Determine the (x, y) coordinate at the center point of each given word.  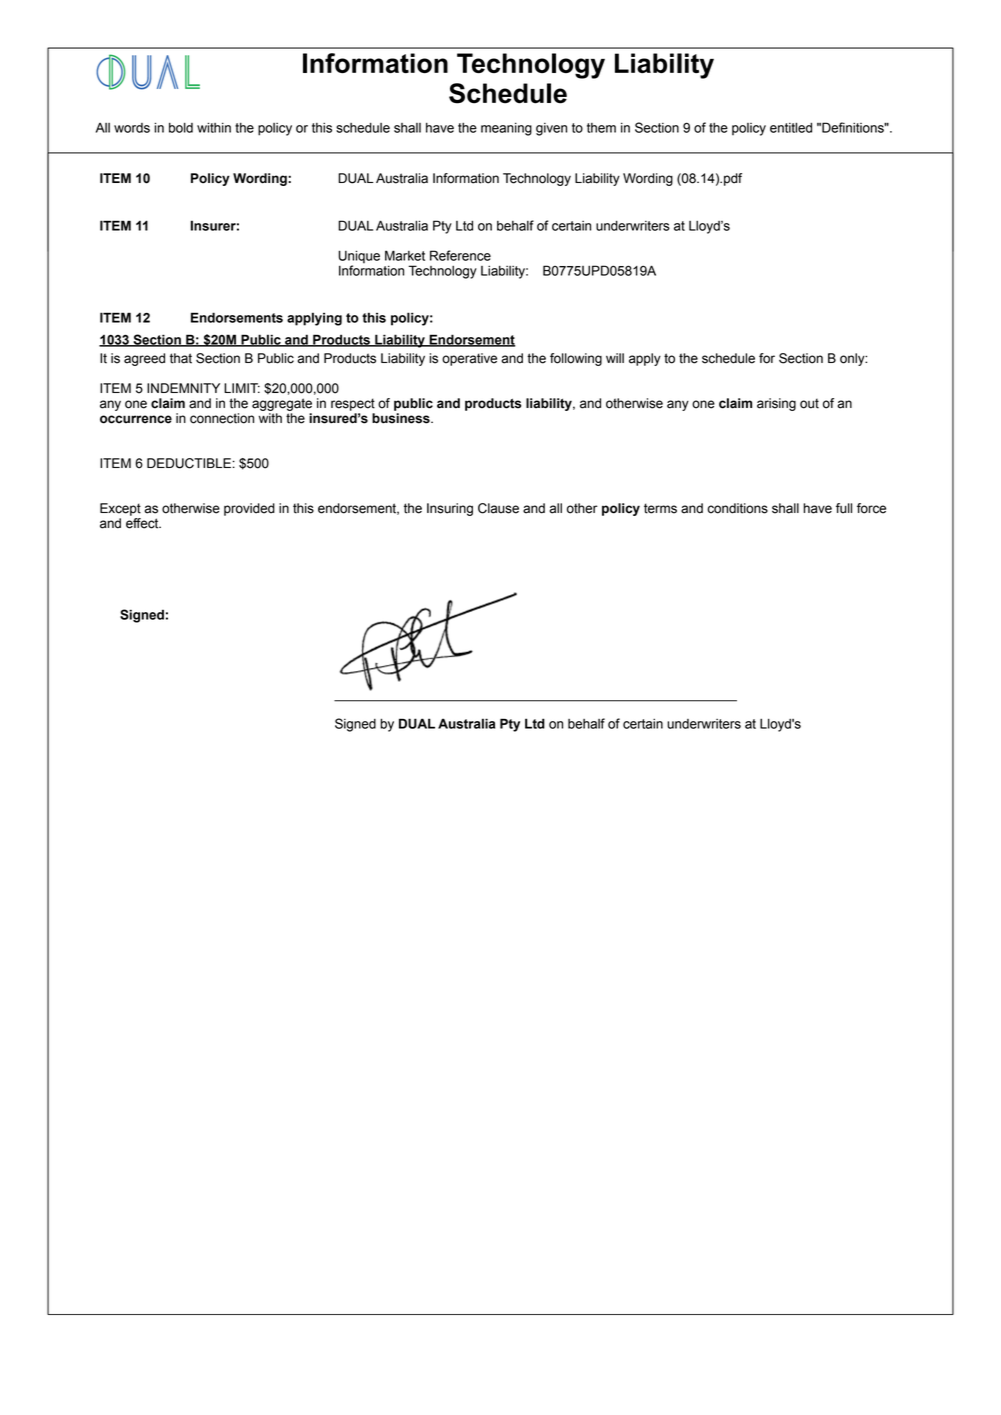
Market (405, 255)
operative (469, 359)
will (615, 358)
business (402, 418)
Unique (359, 258)
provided (249, 509)
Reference (460, 255)
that (181, 358)
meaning (506, 129)
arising (776, 404)
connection (222, 418)
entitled (791, 127)
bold (181, 127)
